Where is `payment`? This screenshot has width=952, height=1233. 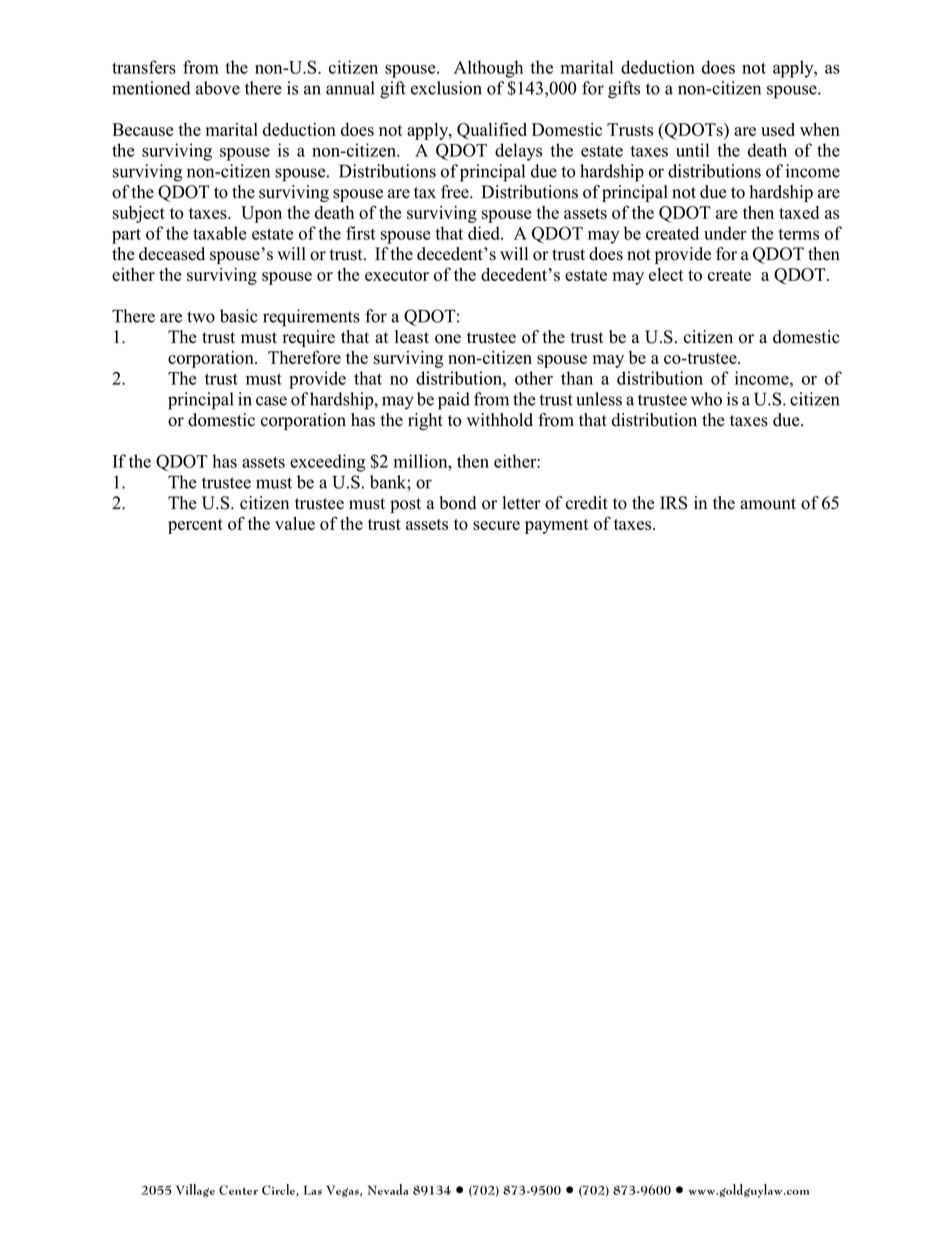 payment is located at coordinates (557, 526).
